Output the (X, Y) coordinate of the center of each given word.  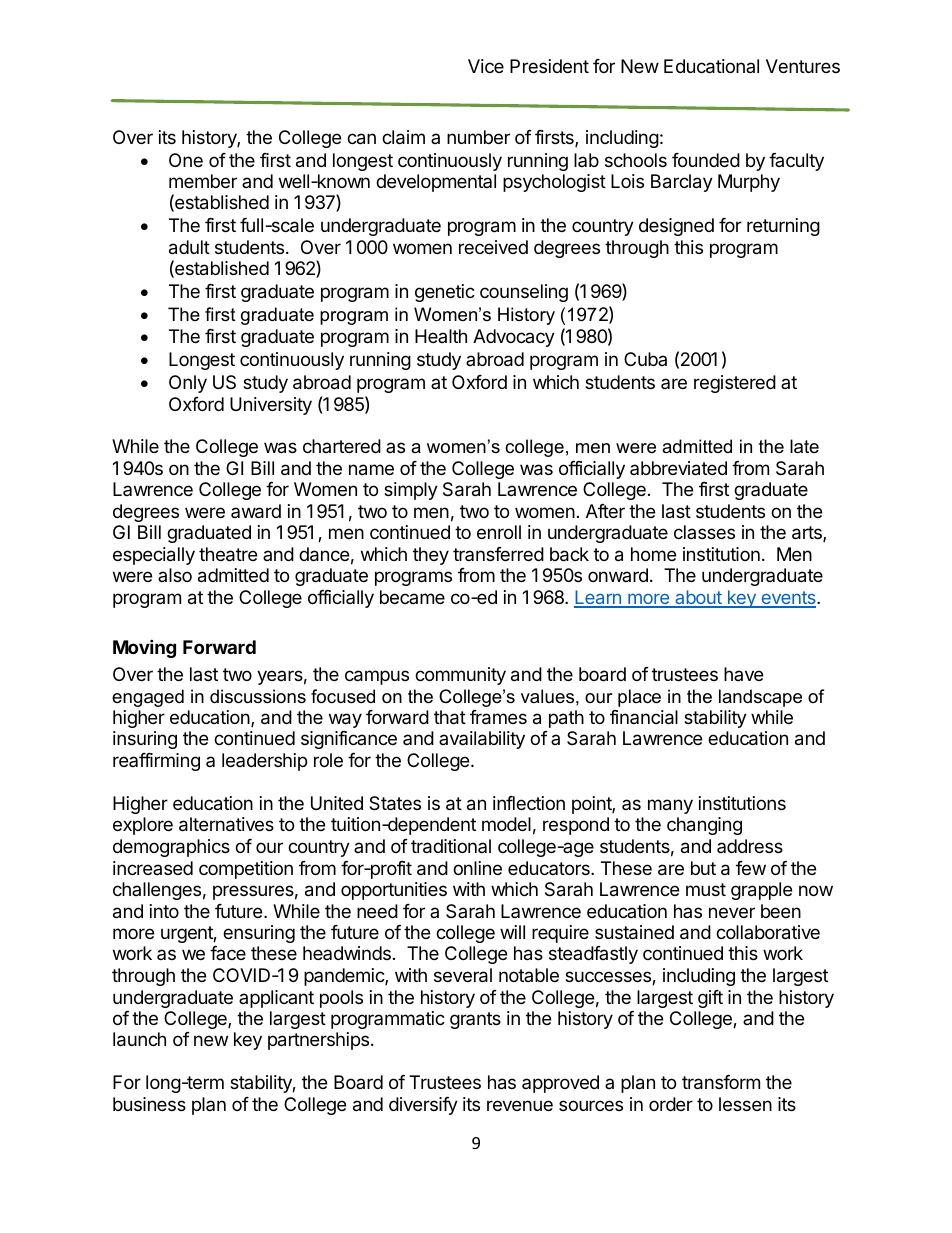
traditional (451, 846)
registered (735, 384)
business (149, 1104)
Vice (486, 66)
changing (704, 826)
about (698, 598)
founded (706, 160)
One (186, 160)
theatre (228, 554)
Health (441, 336)
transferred (498, 554)
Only (188, 384)
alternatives (226, 824)
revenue (520, 1105)
